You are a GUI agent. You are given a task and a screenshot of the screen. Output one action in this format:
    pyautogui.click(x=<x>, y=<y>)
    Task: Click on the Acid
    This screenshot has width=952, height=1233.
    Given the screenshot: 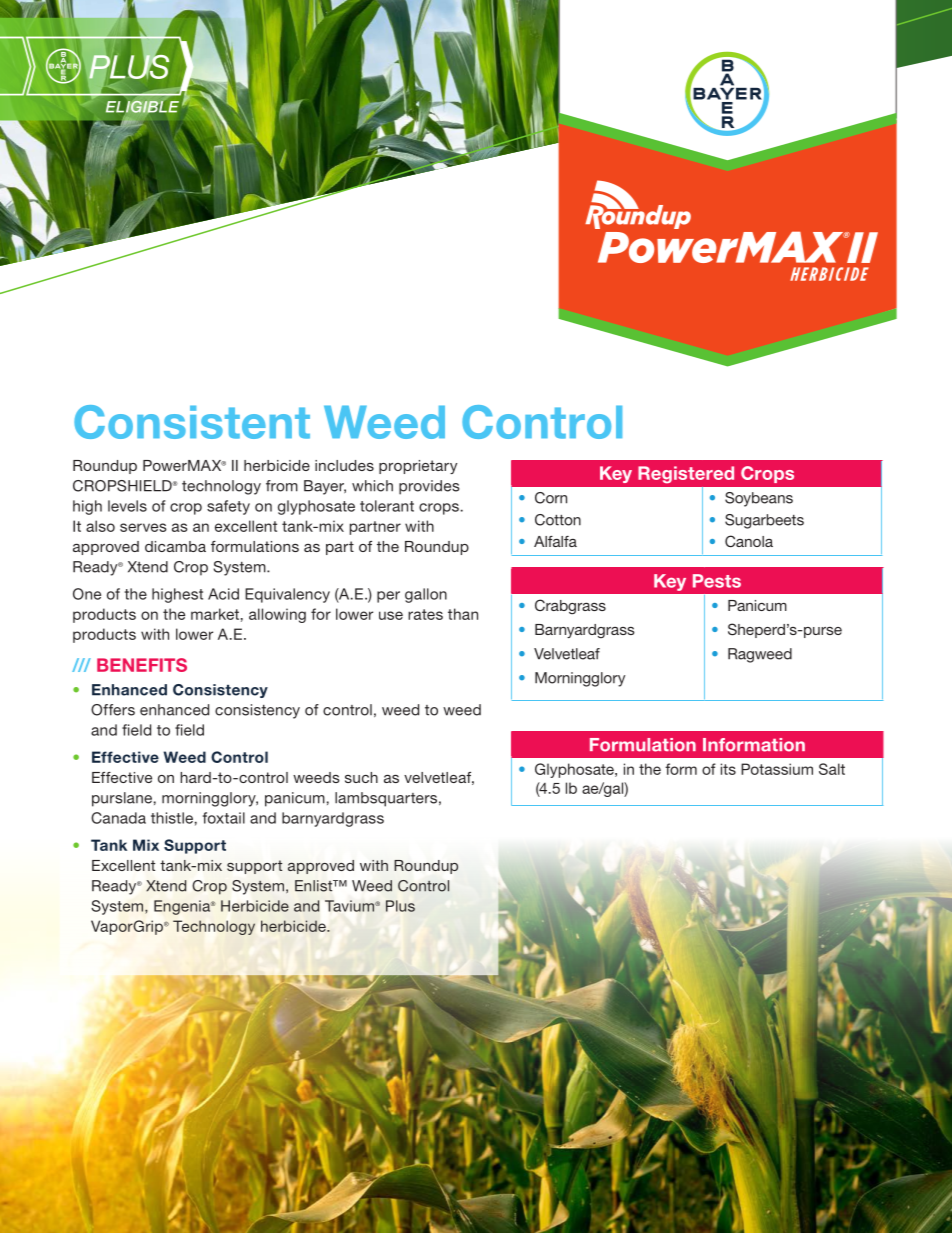 What is the action you would take?
    pyautogui.click(x=223, y=594)
